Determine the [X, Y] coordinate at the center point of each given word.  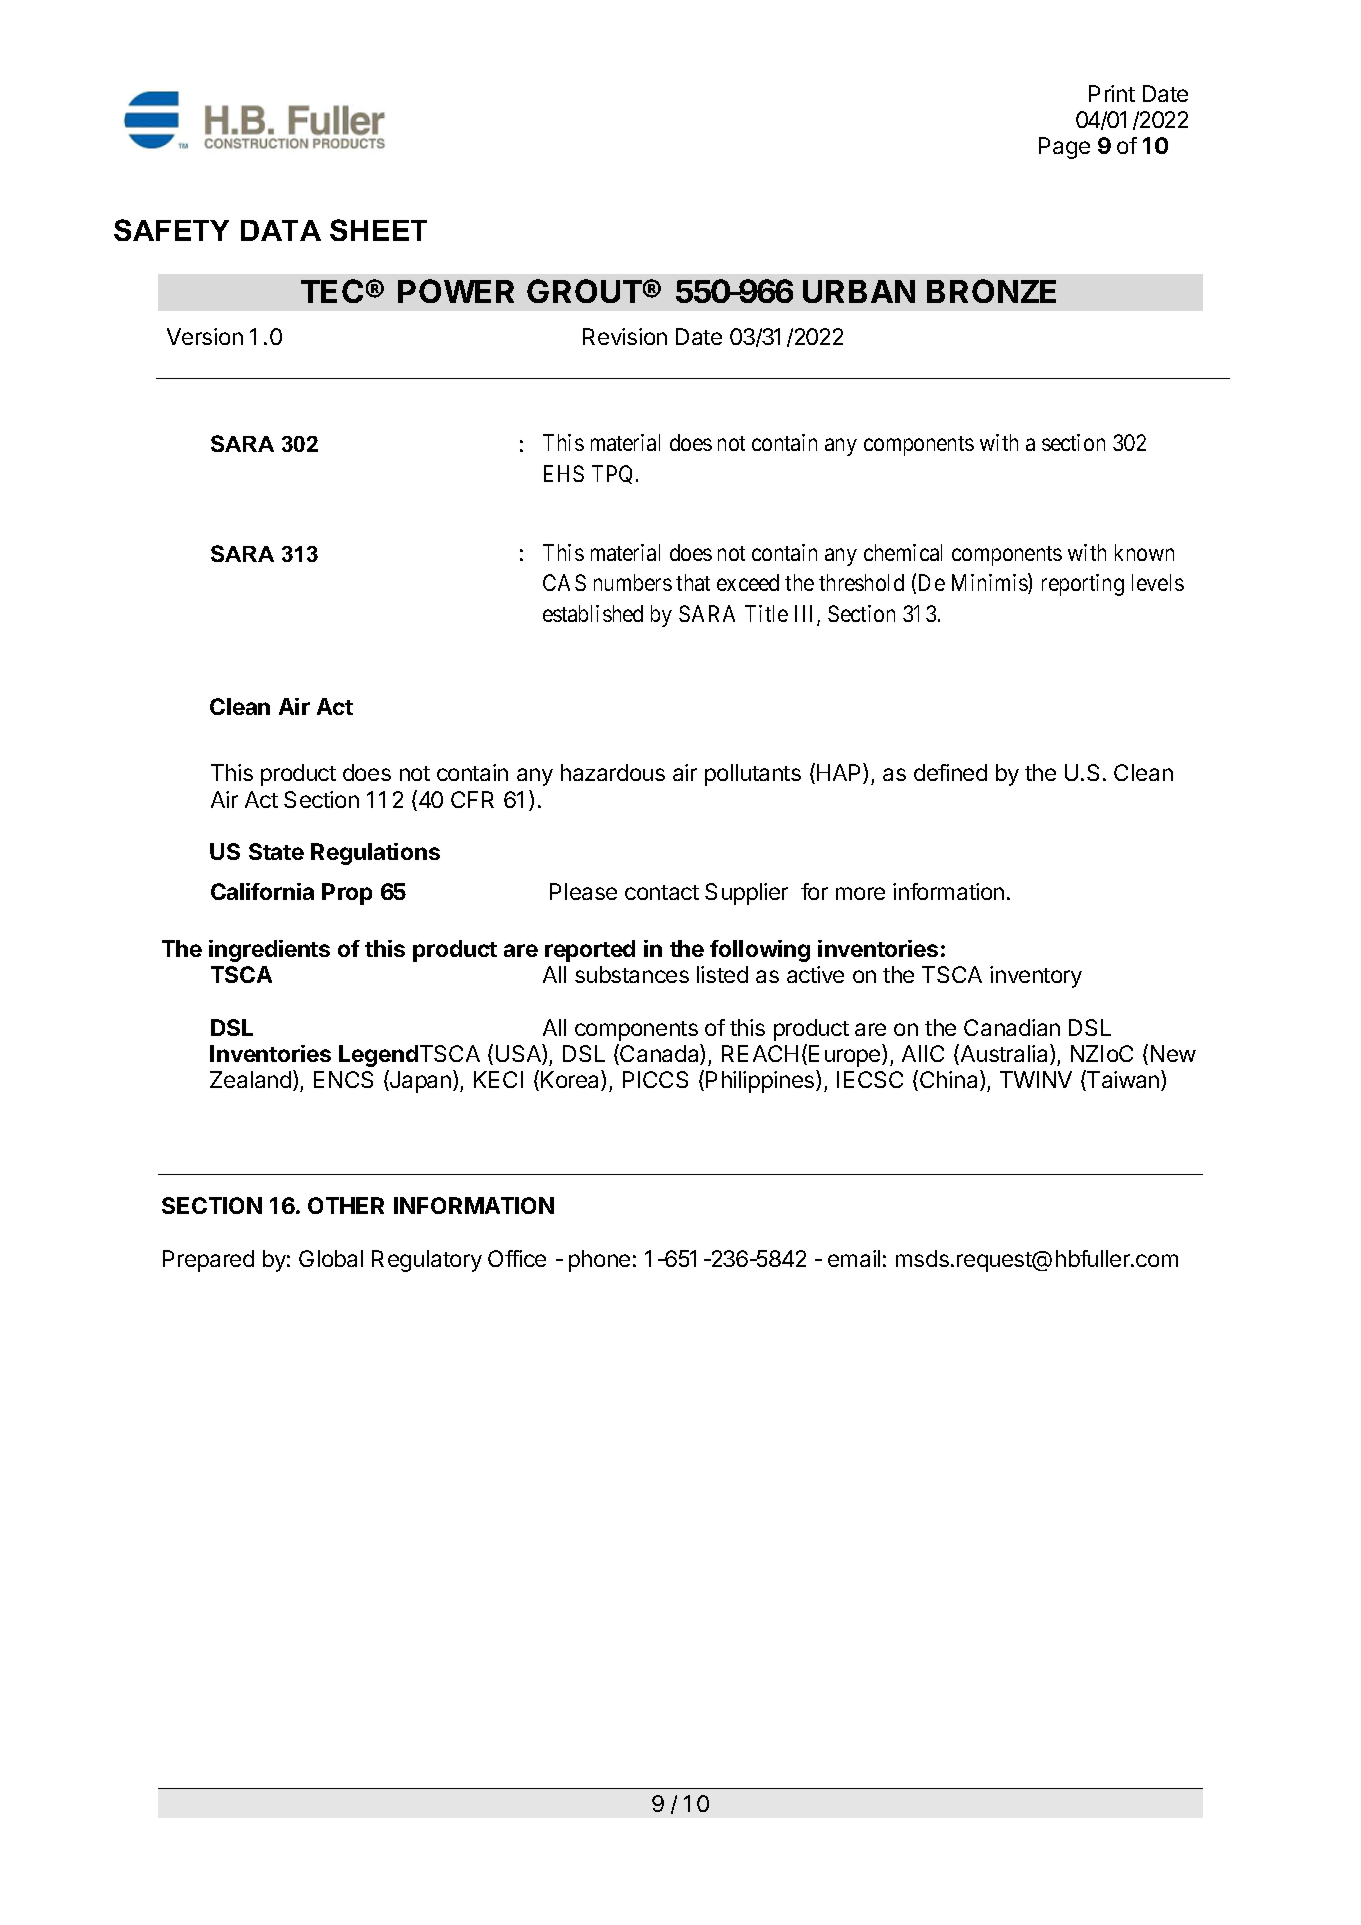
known [1144, 552]
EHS [564, 473]
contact [662, 892]
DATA [281, 230]
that [693, 582]
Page [1064, 148]
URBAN [859, 291]
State [276, 851]
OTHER [346, 1205]
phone [599, 1261]
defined [950, 772]
